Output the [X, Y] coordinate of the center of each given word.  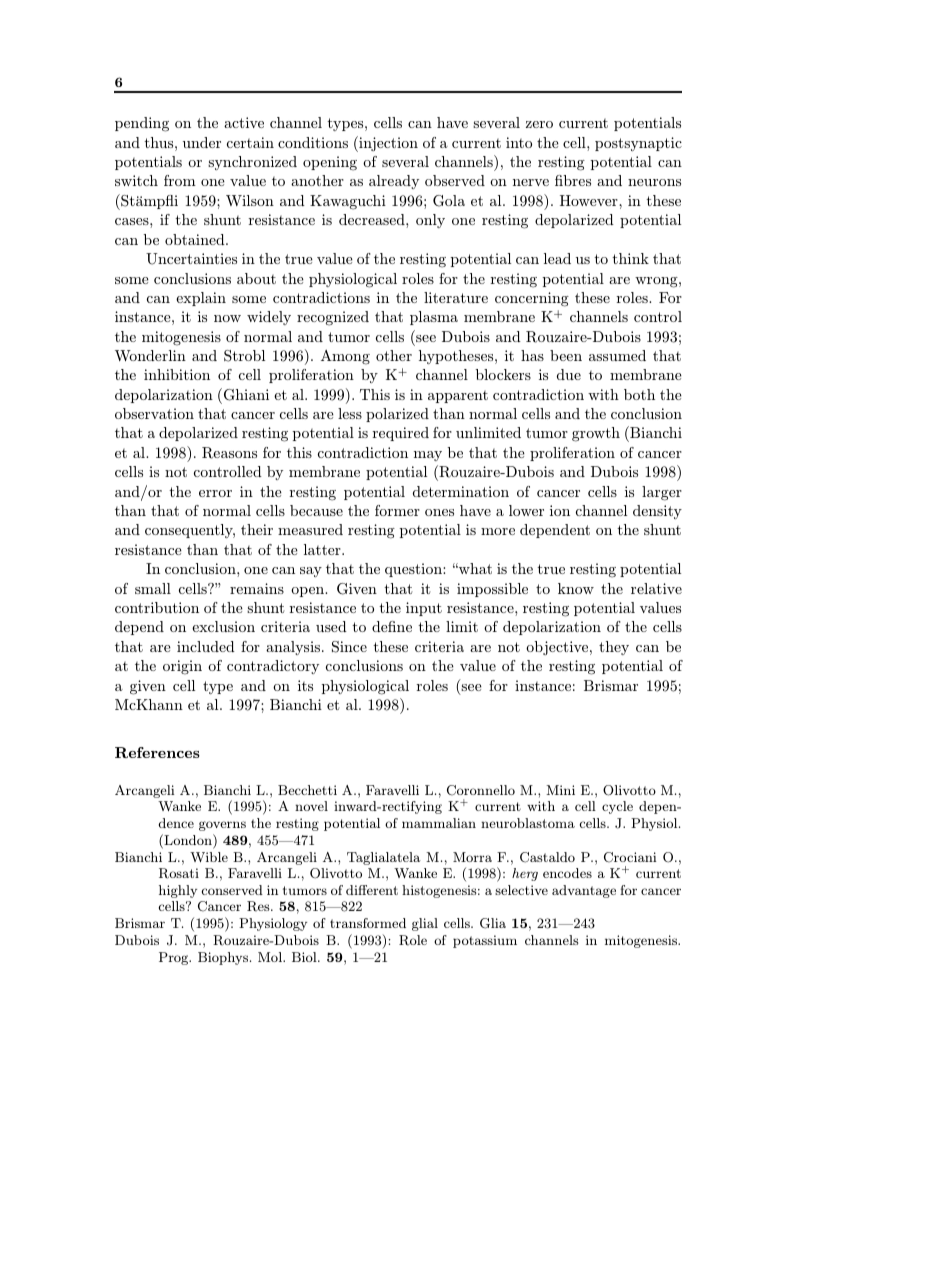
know [576, 588]
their [257, 529]
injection [387, 144]
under [202, 142]
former [397, 510]
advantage [584, 891]
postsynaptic [638, 144]
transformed [368, 923]
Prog [175, 958]
